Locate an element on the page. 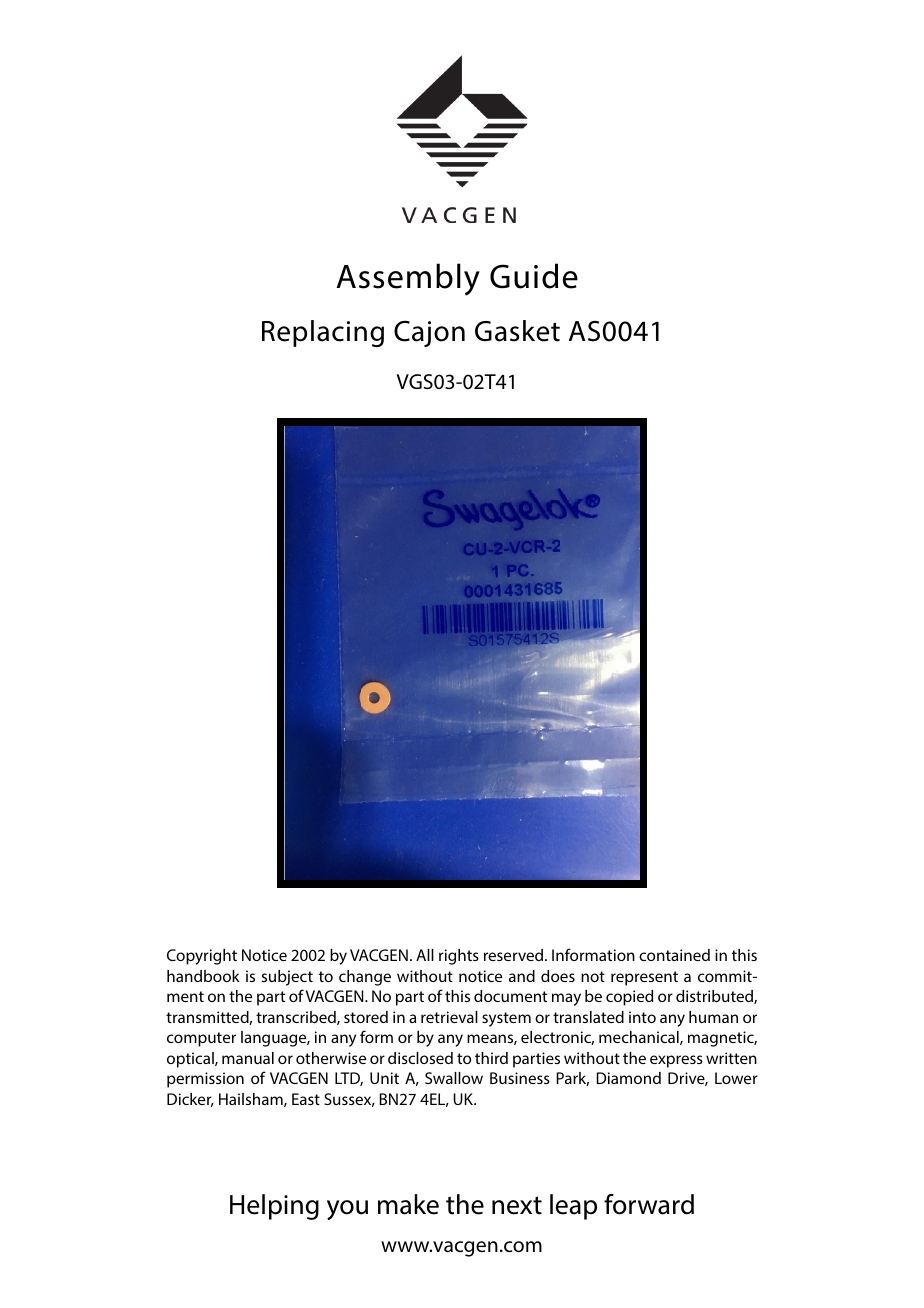 The image size is (924, 1308). rights is located at coordinates (459, 957).
